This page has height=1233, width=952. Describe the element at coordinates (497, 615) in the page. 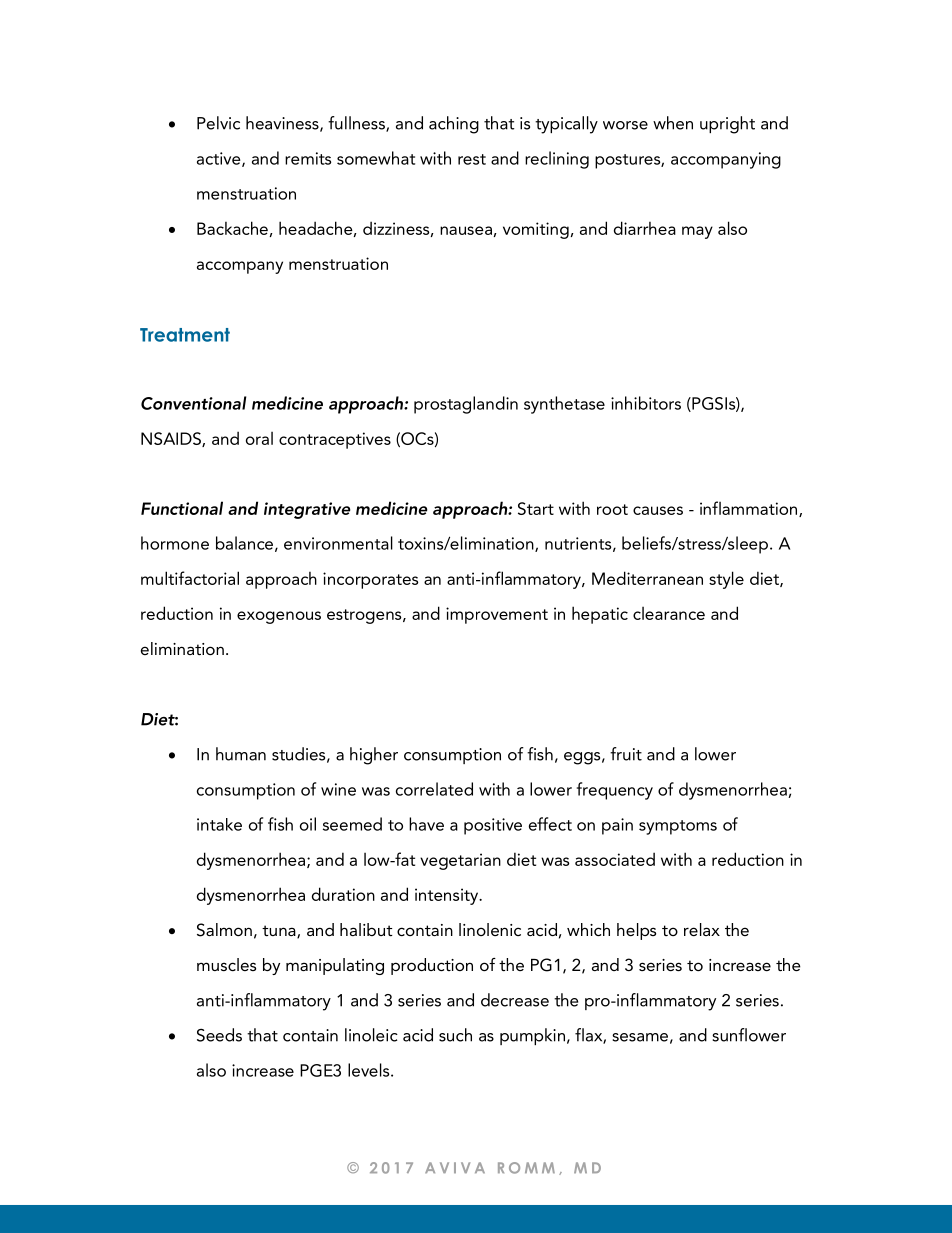

I see `improvement` at that location.
